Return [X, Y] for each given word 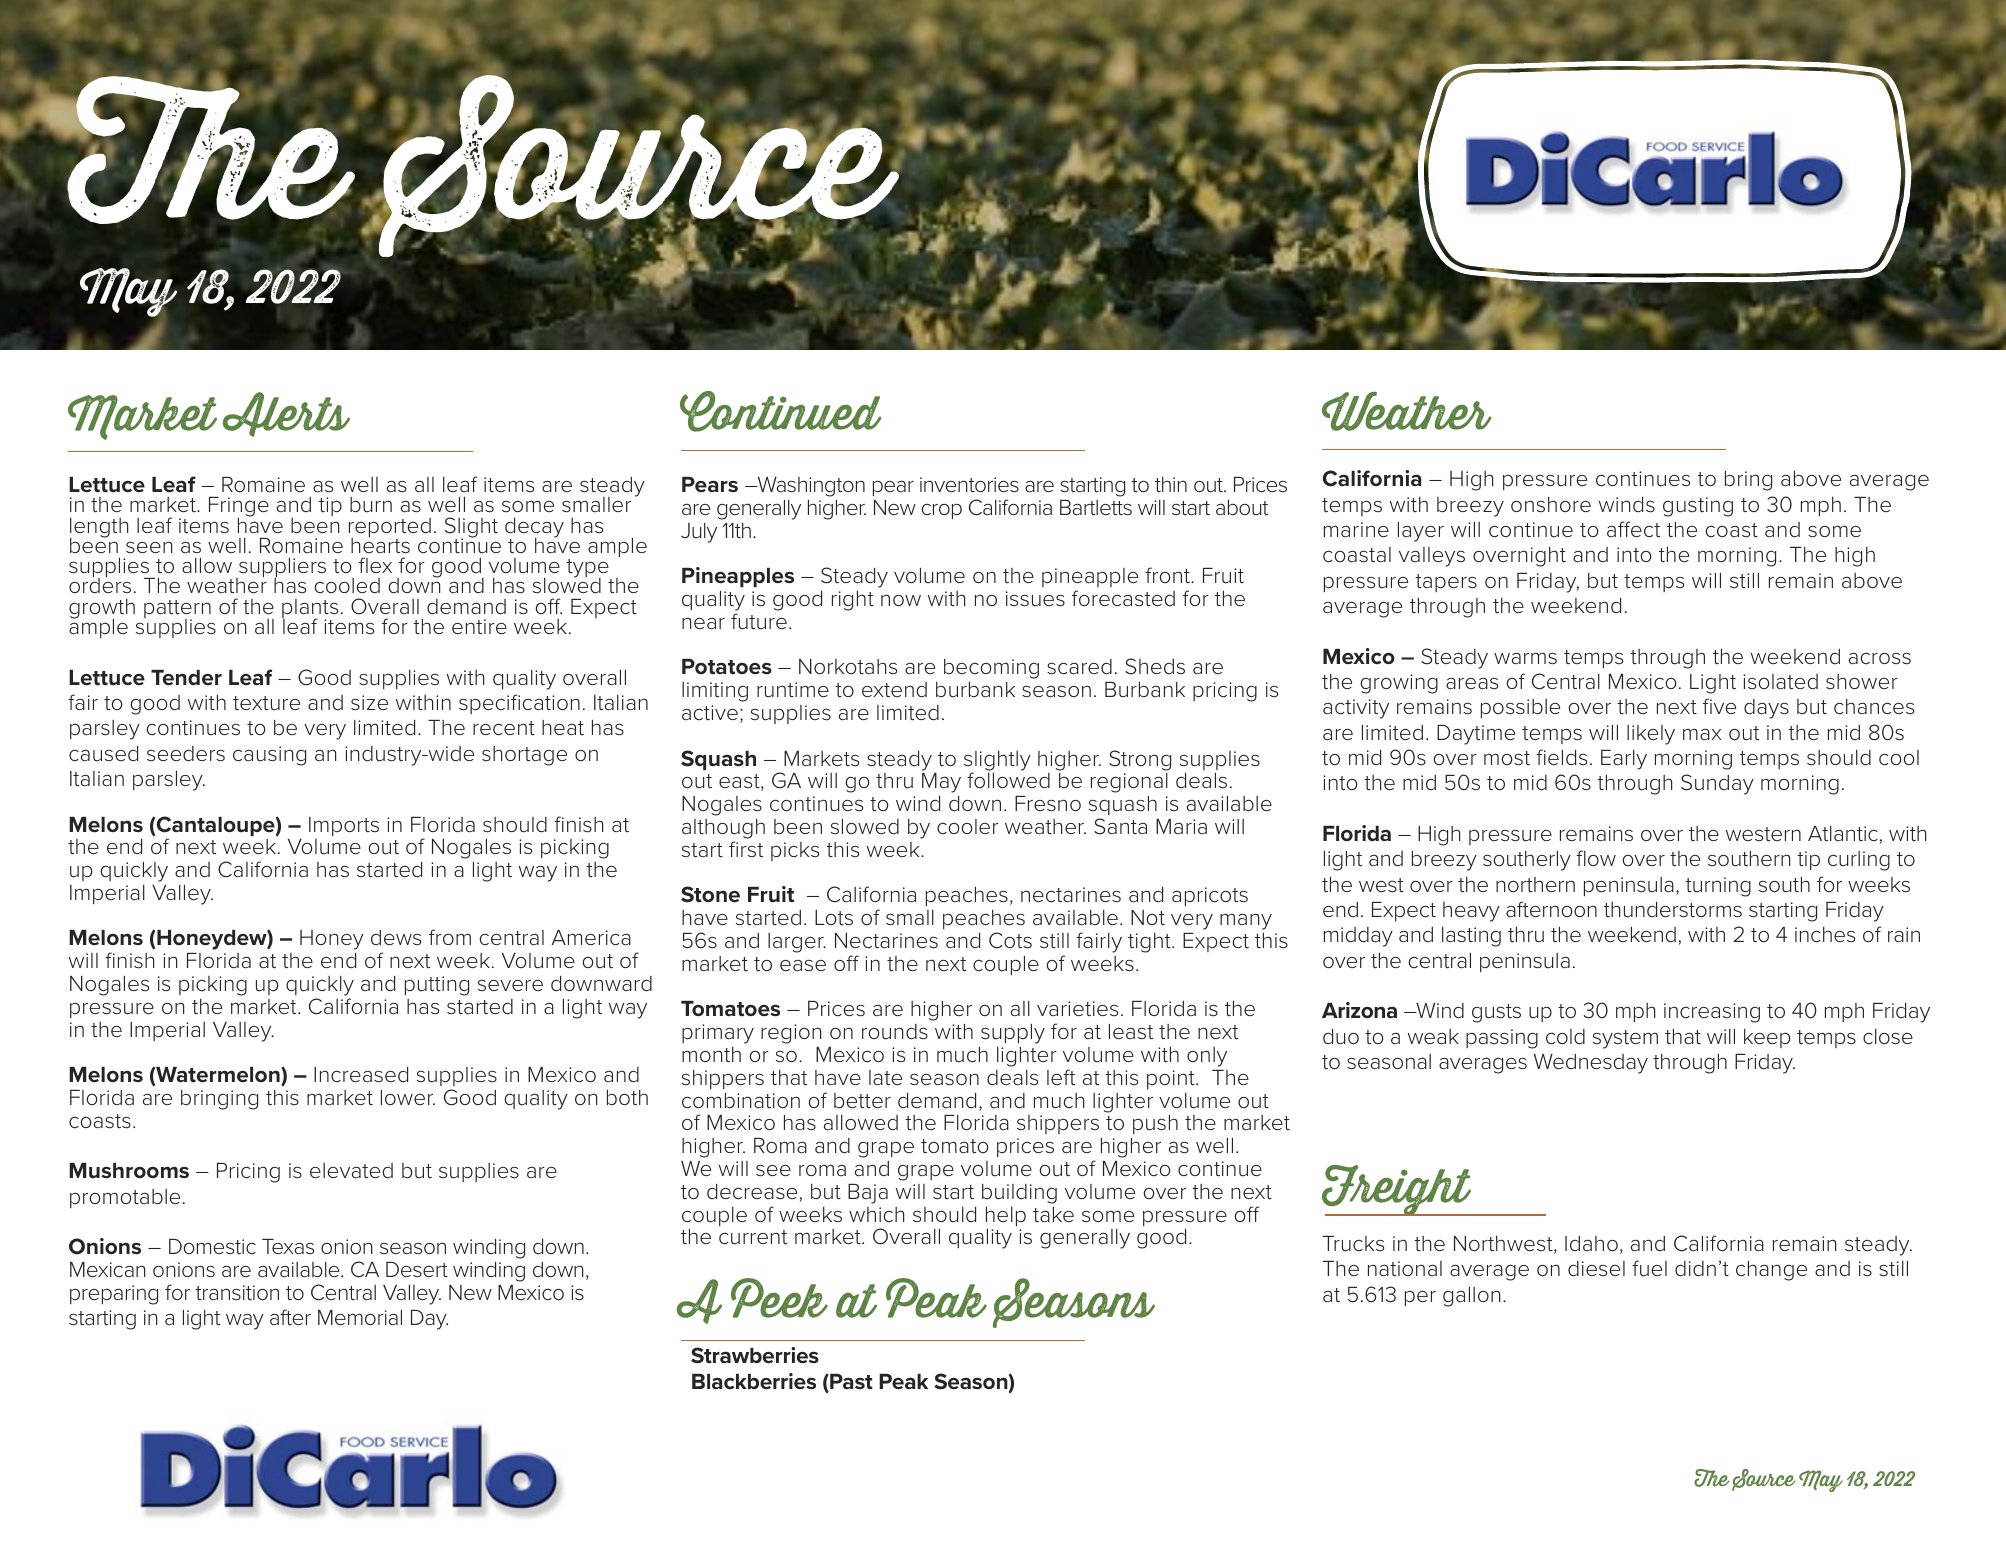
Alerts [286, 414]
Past [850, 1383]
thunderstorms [1673, 910]
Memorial [360, 1318]
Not [1148, 917]
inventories [969, 485]
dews [396, 938]
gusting [1698, 507]
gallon [1471, 1297]
